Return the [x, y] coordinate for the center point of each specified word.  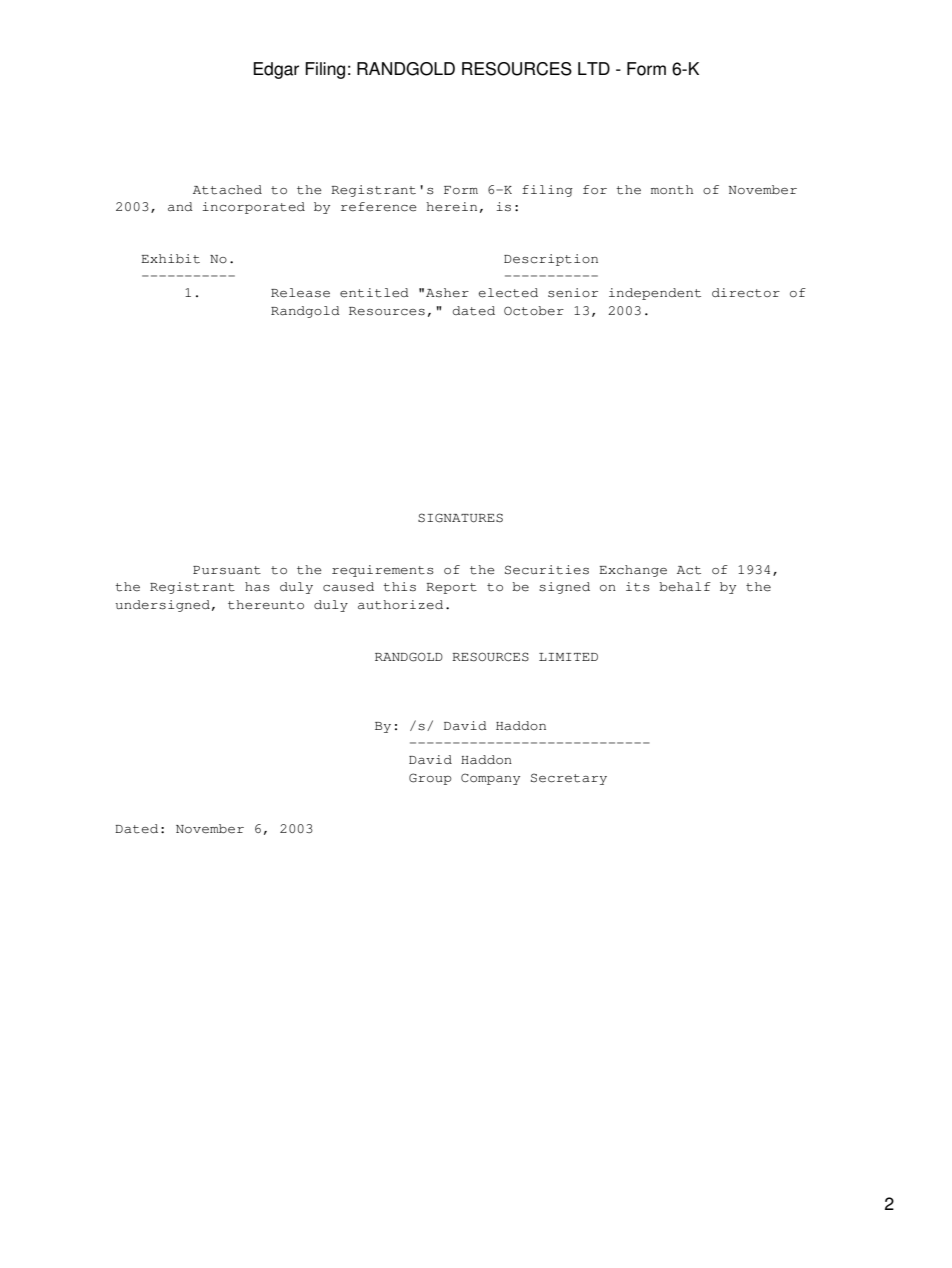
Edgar [276, 70]
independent [655, 294]
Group [430, 779]
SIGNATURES [460, 518]
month [672, 190]
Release [300, 293]
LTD [594, 68]
